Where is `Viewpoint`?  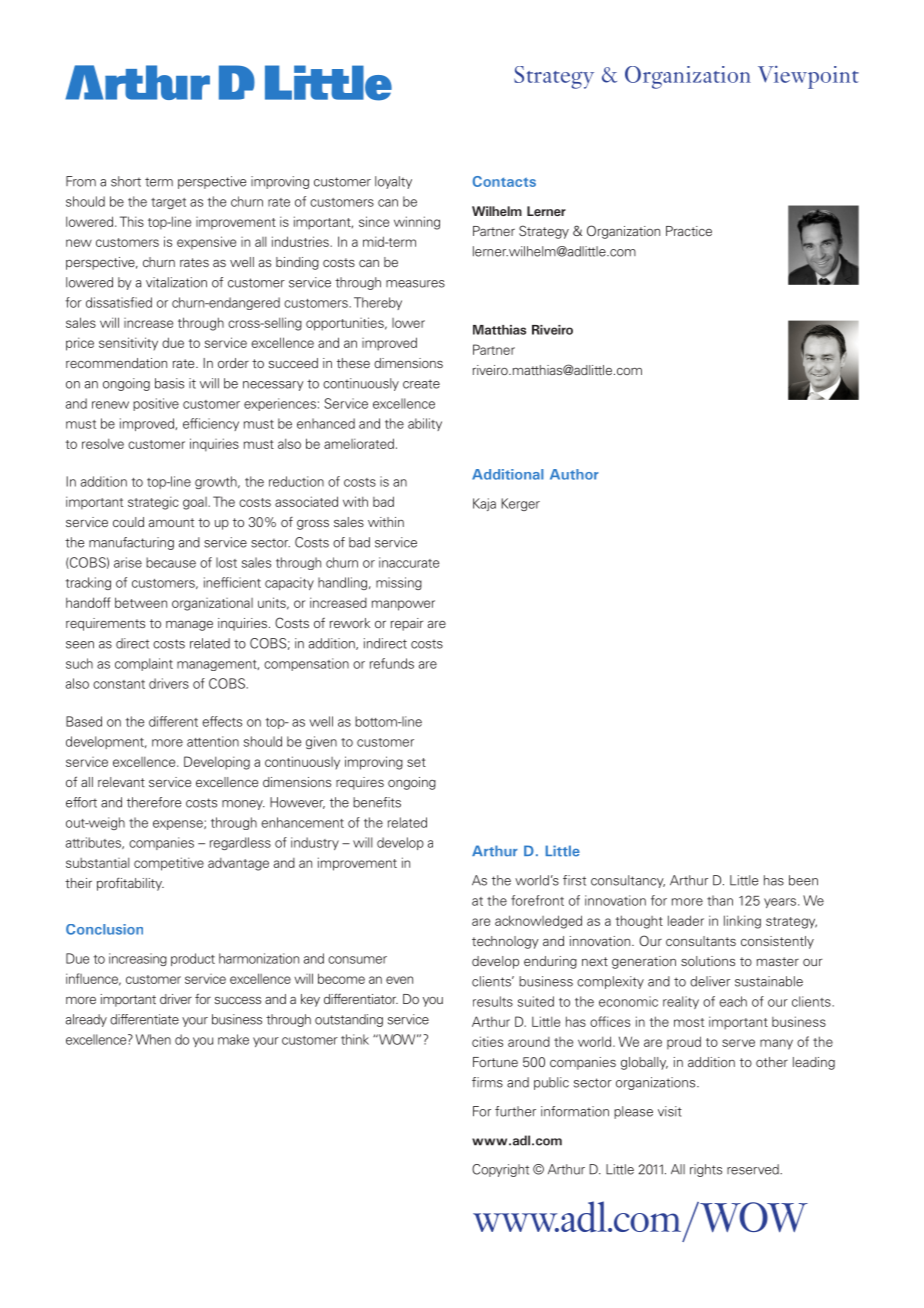 Viewpoint is located at coordinates (808, 77).
